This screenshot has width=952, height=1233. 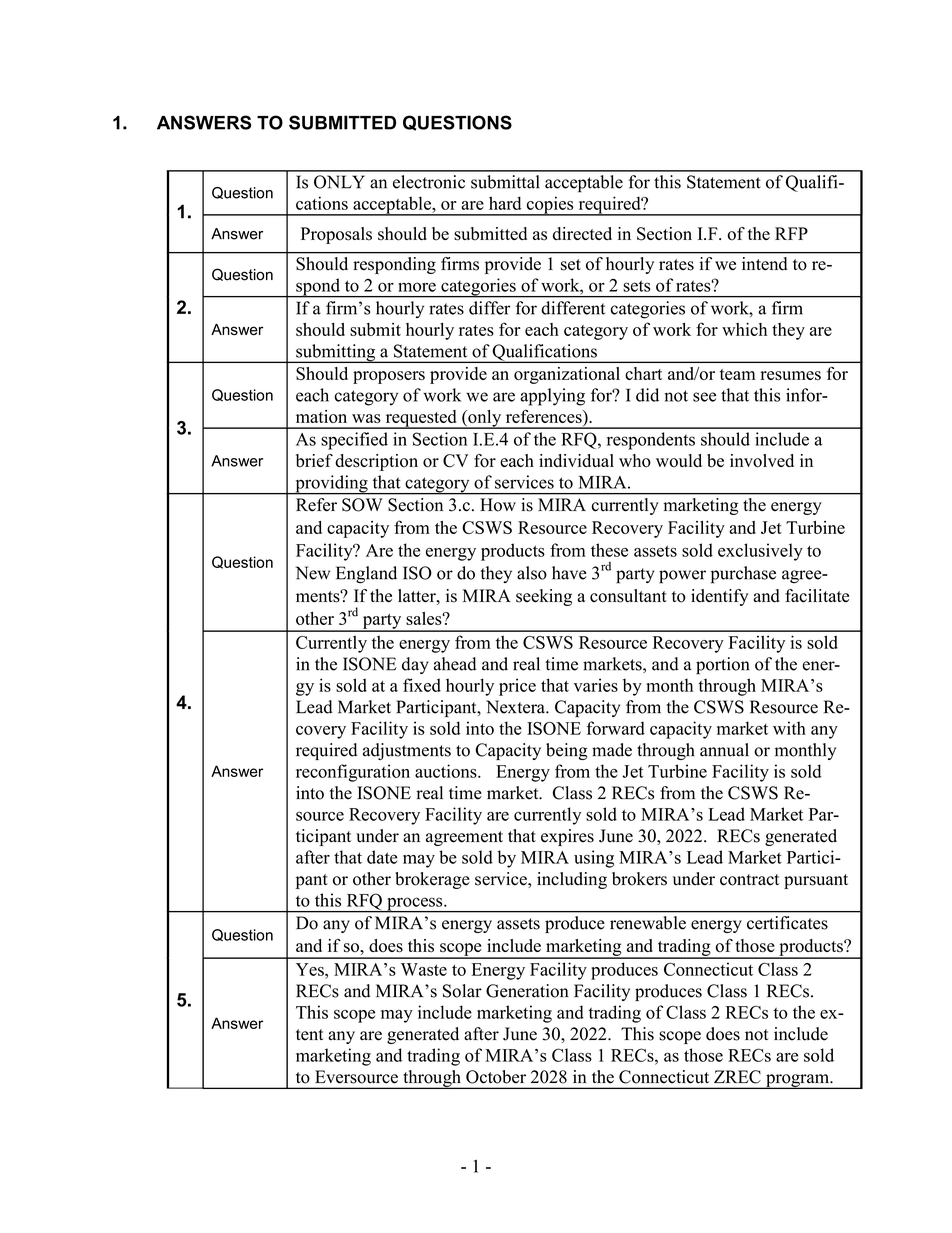 What do you see at coordinates (719, 597) in the screenshot?
I see `identify` at bounding box center [719, 597].
